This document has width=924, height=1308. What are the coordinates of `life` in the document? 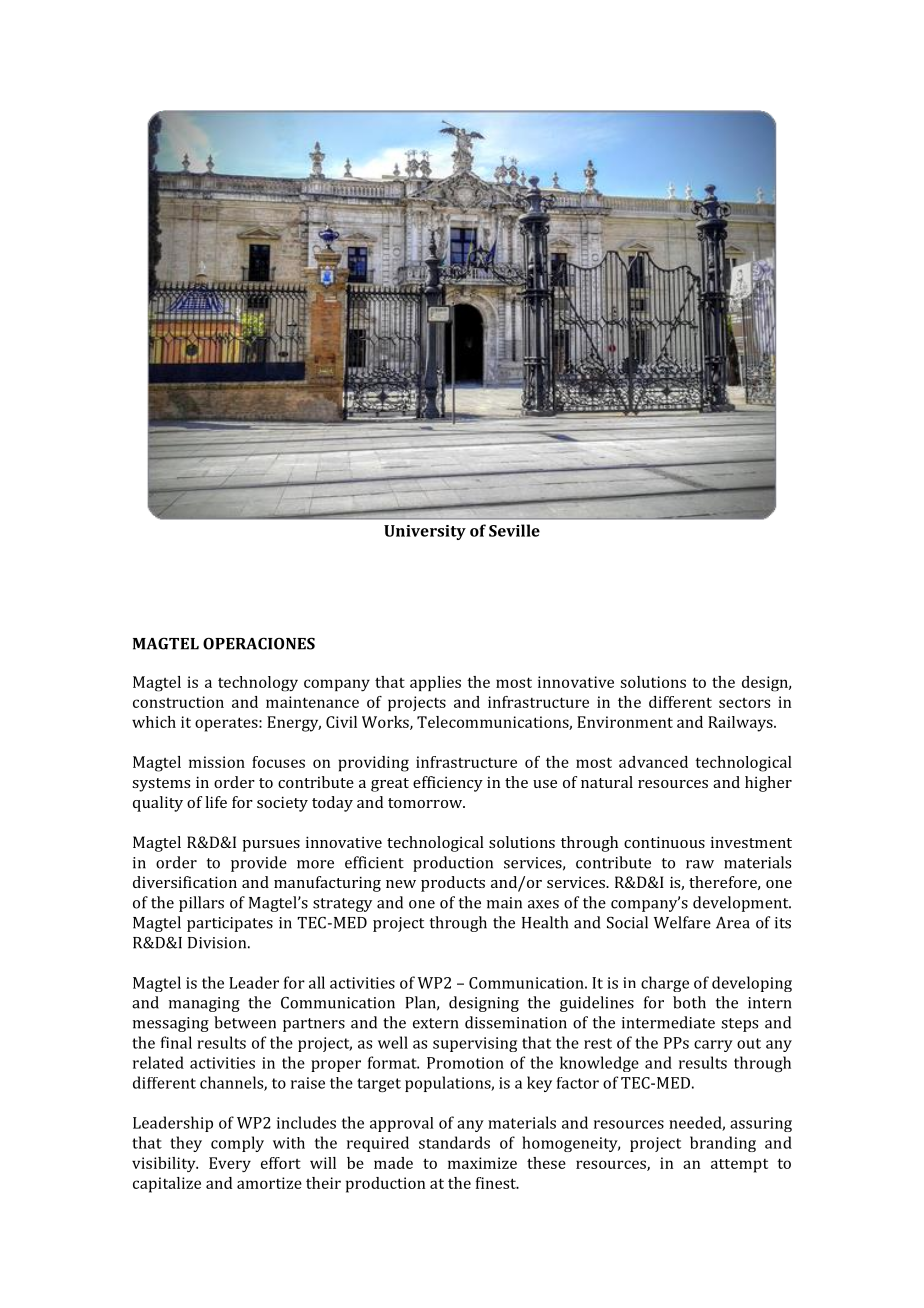 It's located at (216, 802).
